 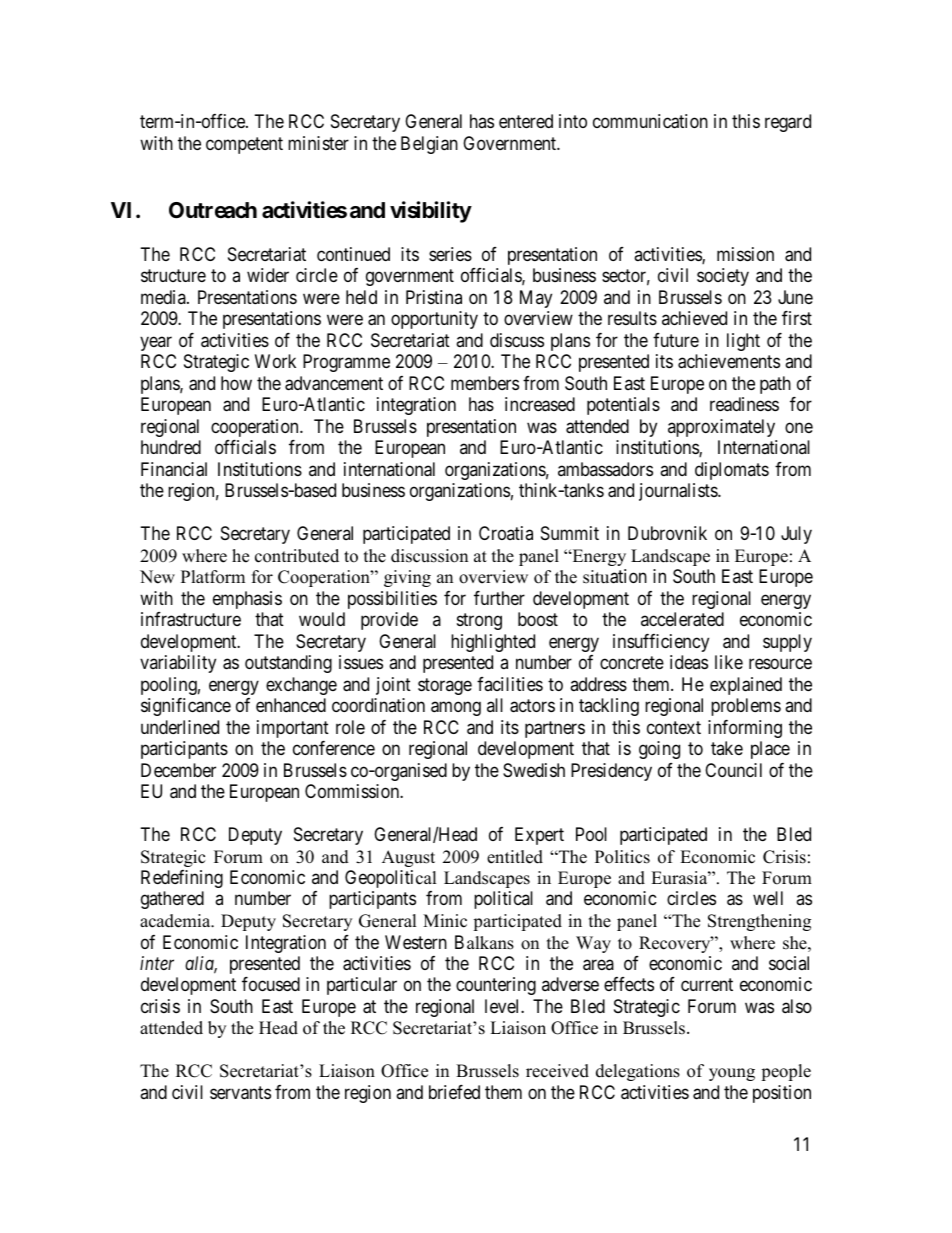 What do you see at coordinates (732, 1074) in the document?
I see `young` at bounding box center [732, 1074].
